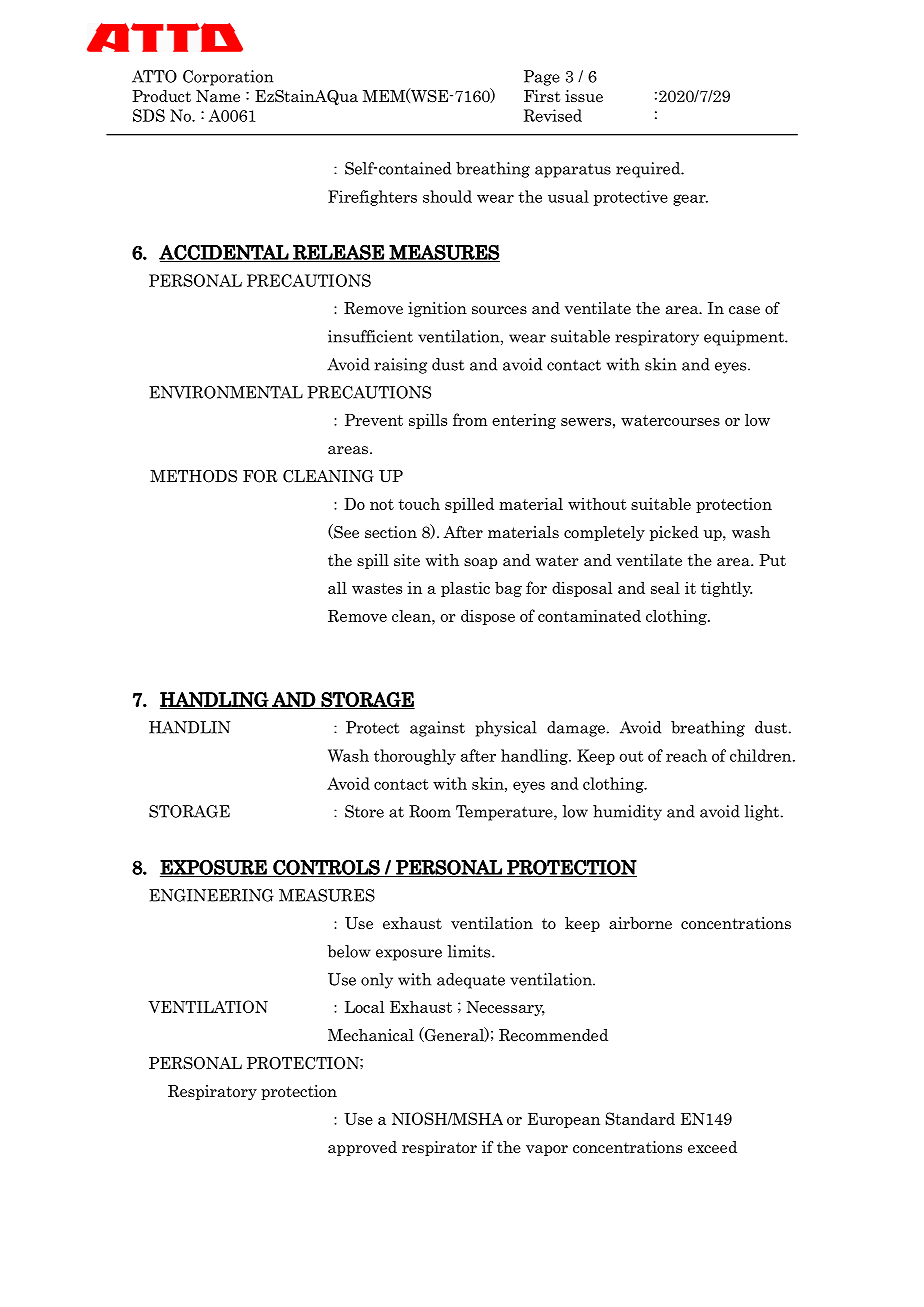 The image size is (924, 1307). Describe the element at coordinates (712, 1147) in the document. I see `exceed` at that location.
